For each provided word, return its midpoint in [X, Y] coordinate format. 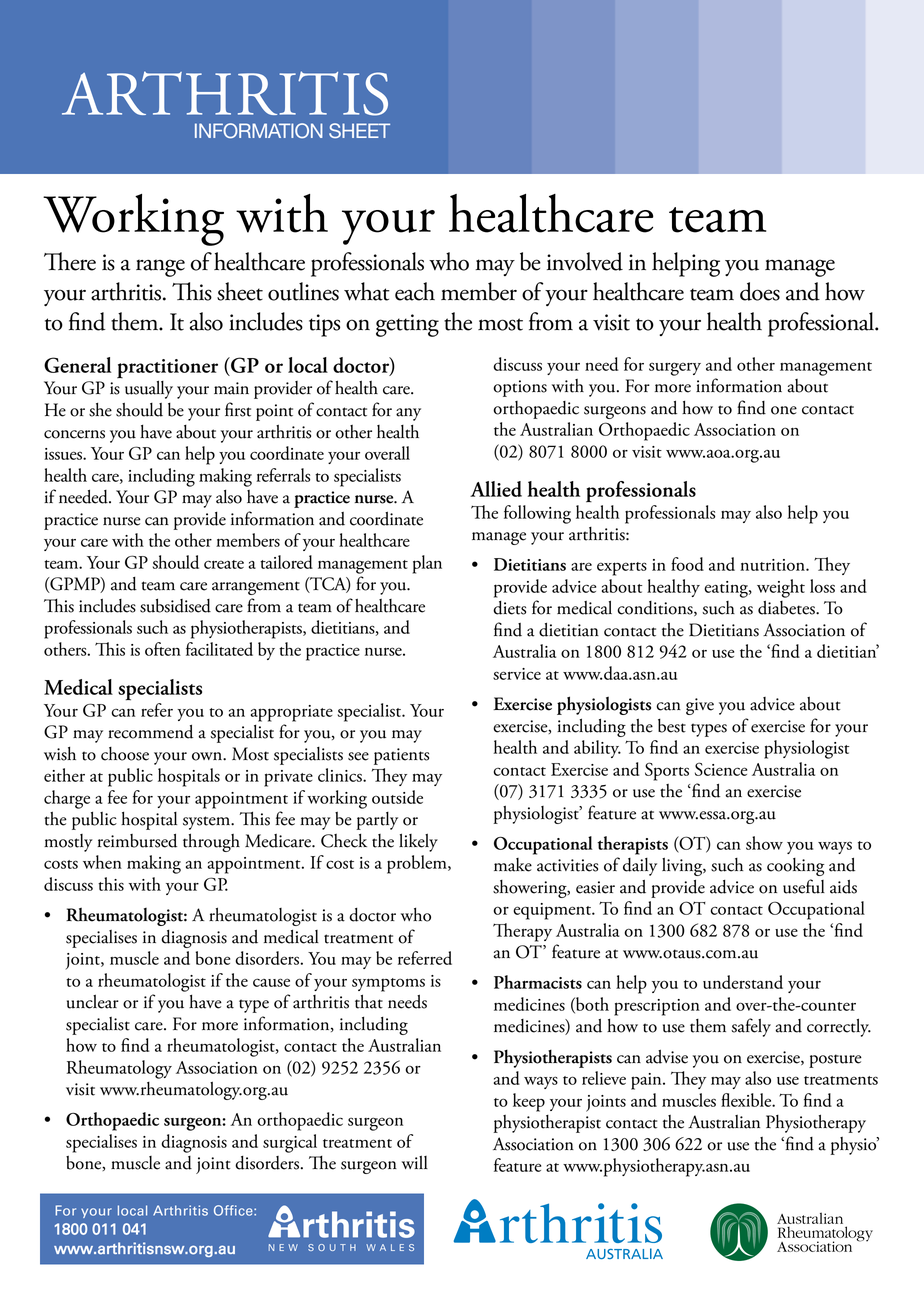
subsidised [175, 605]
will [415, 1162]
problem [418, 864]
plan [427, 564]
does [760, 291]
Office [234, 1210]
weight [781, 588]
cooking [795, 867]
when [102, 862]
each [415, 291]
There [70, 261]
